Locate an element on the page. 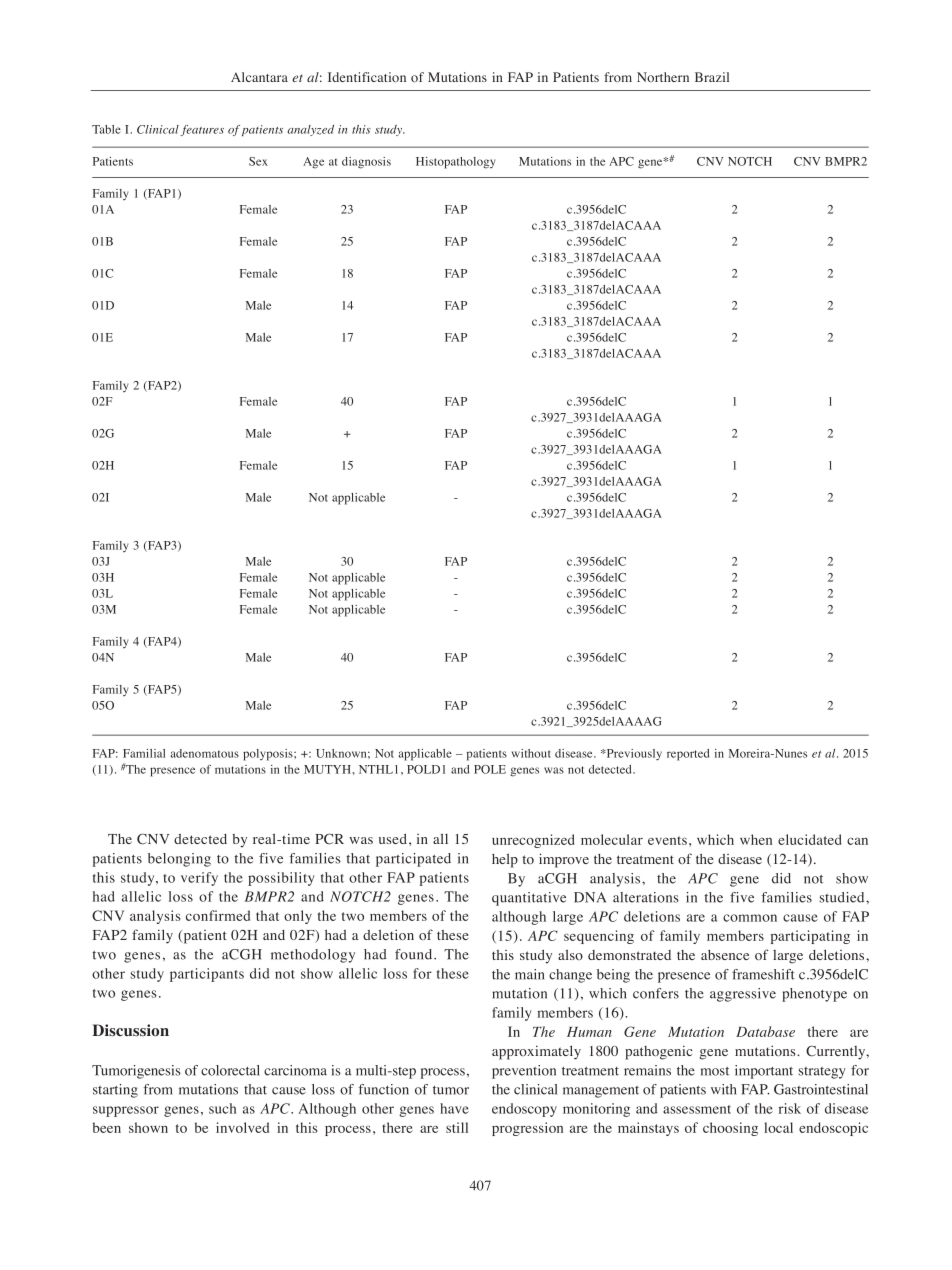 This document has width=952, height=1270. reported is located at coordinates (688, 755).
